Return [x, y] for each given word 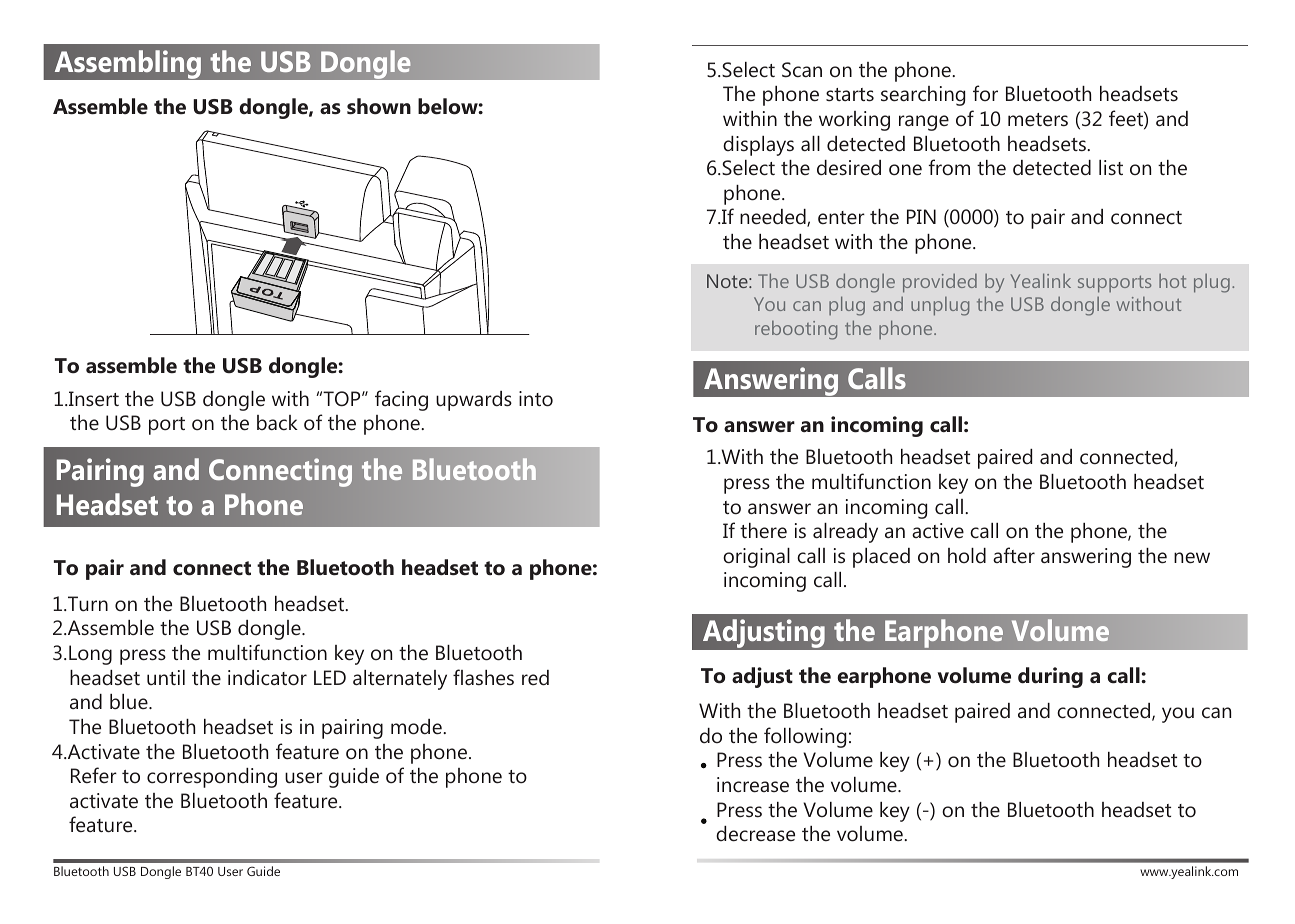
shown [379, 106]
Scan [802, 70]
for [985, 93]
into [536, 399]
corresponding [212, 778]
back [277, 422]
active [938, 530]
